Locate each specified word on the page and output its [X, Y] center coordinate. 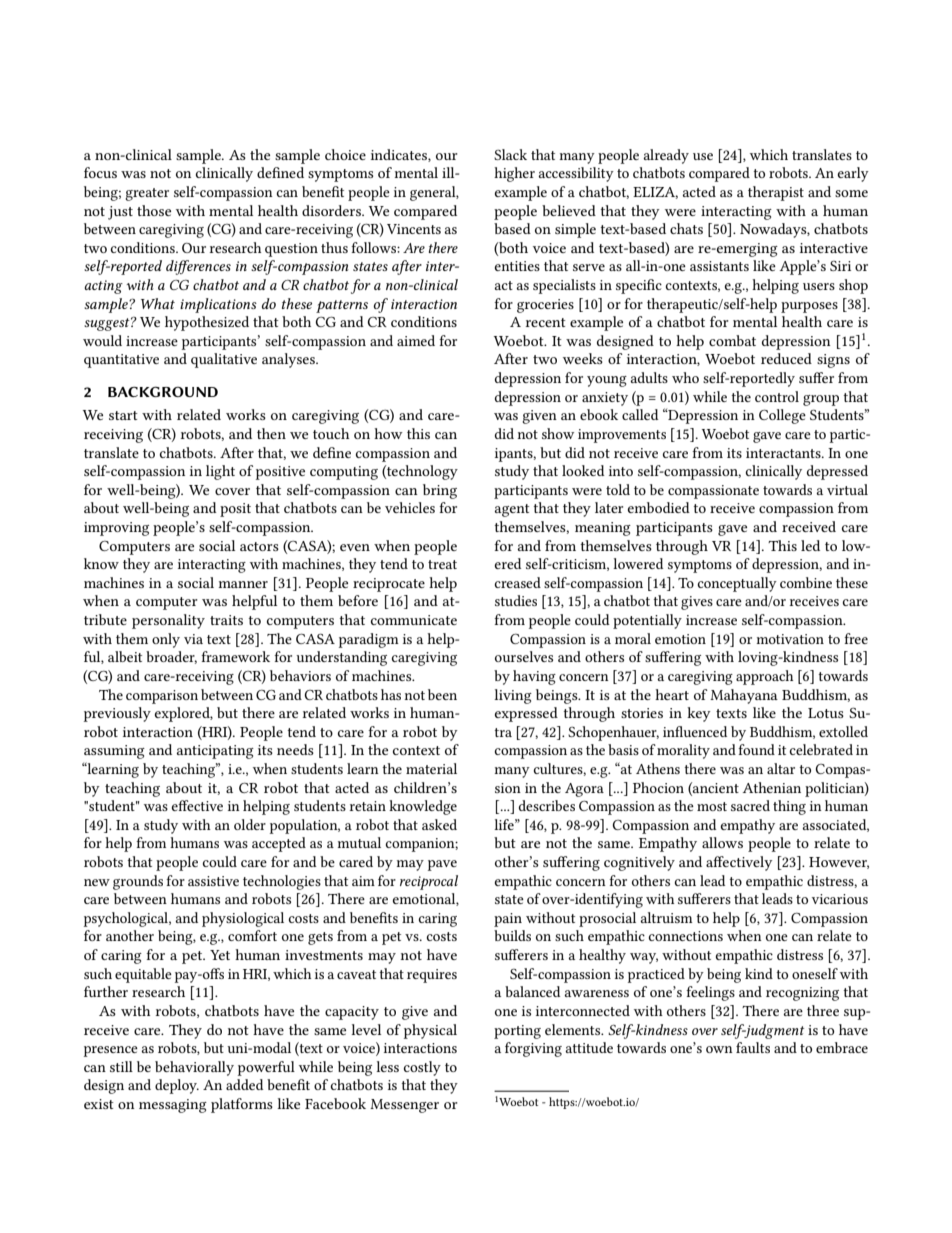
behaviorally [194, 1068]
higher [514, 174]
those [154, 210]
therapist [776, 193]
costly [422, 1068]
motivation [790, 639]
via [193, 639]
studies [516, 600]
